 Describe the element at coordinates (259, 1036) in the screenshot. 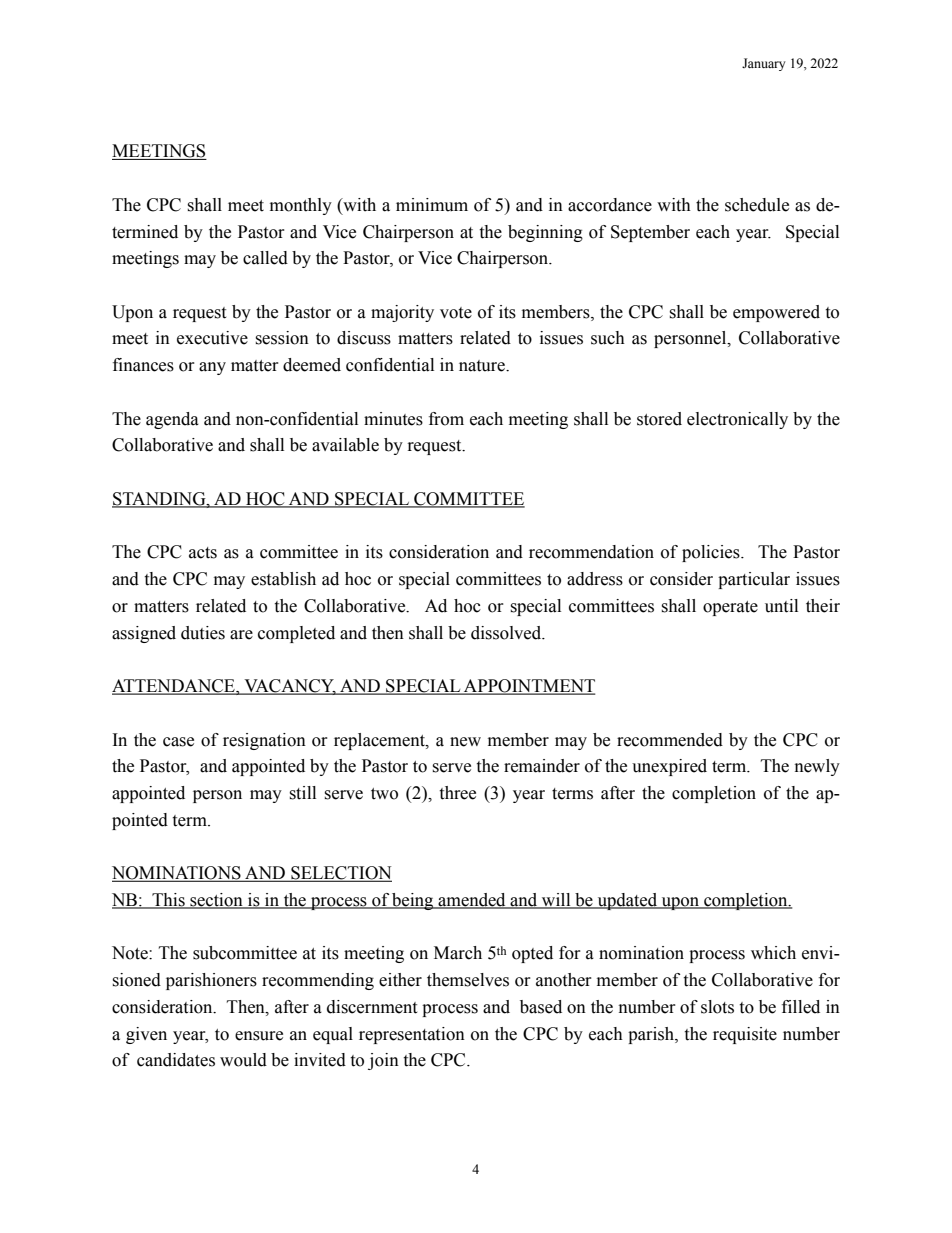

I see `ensure` at that location.
